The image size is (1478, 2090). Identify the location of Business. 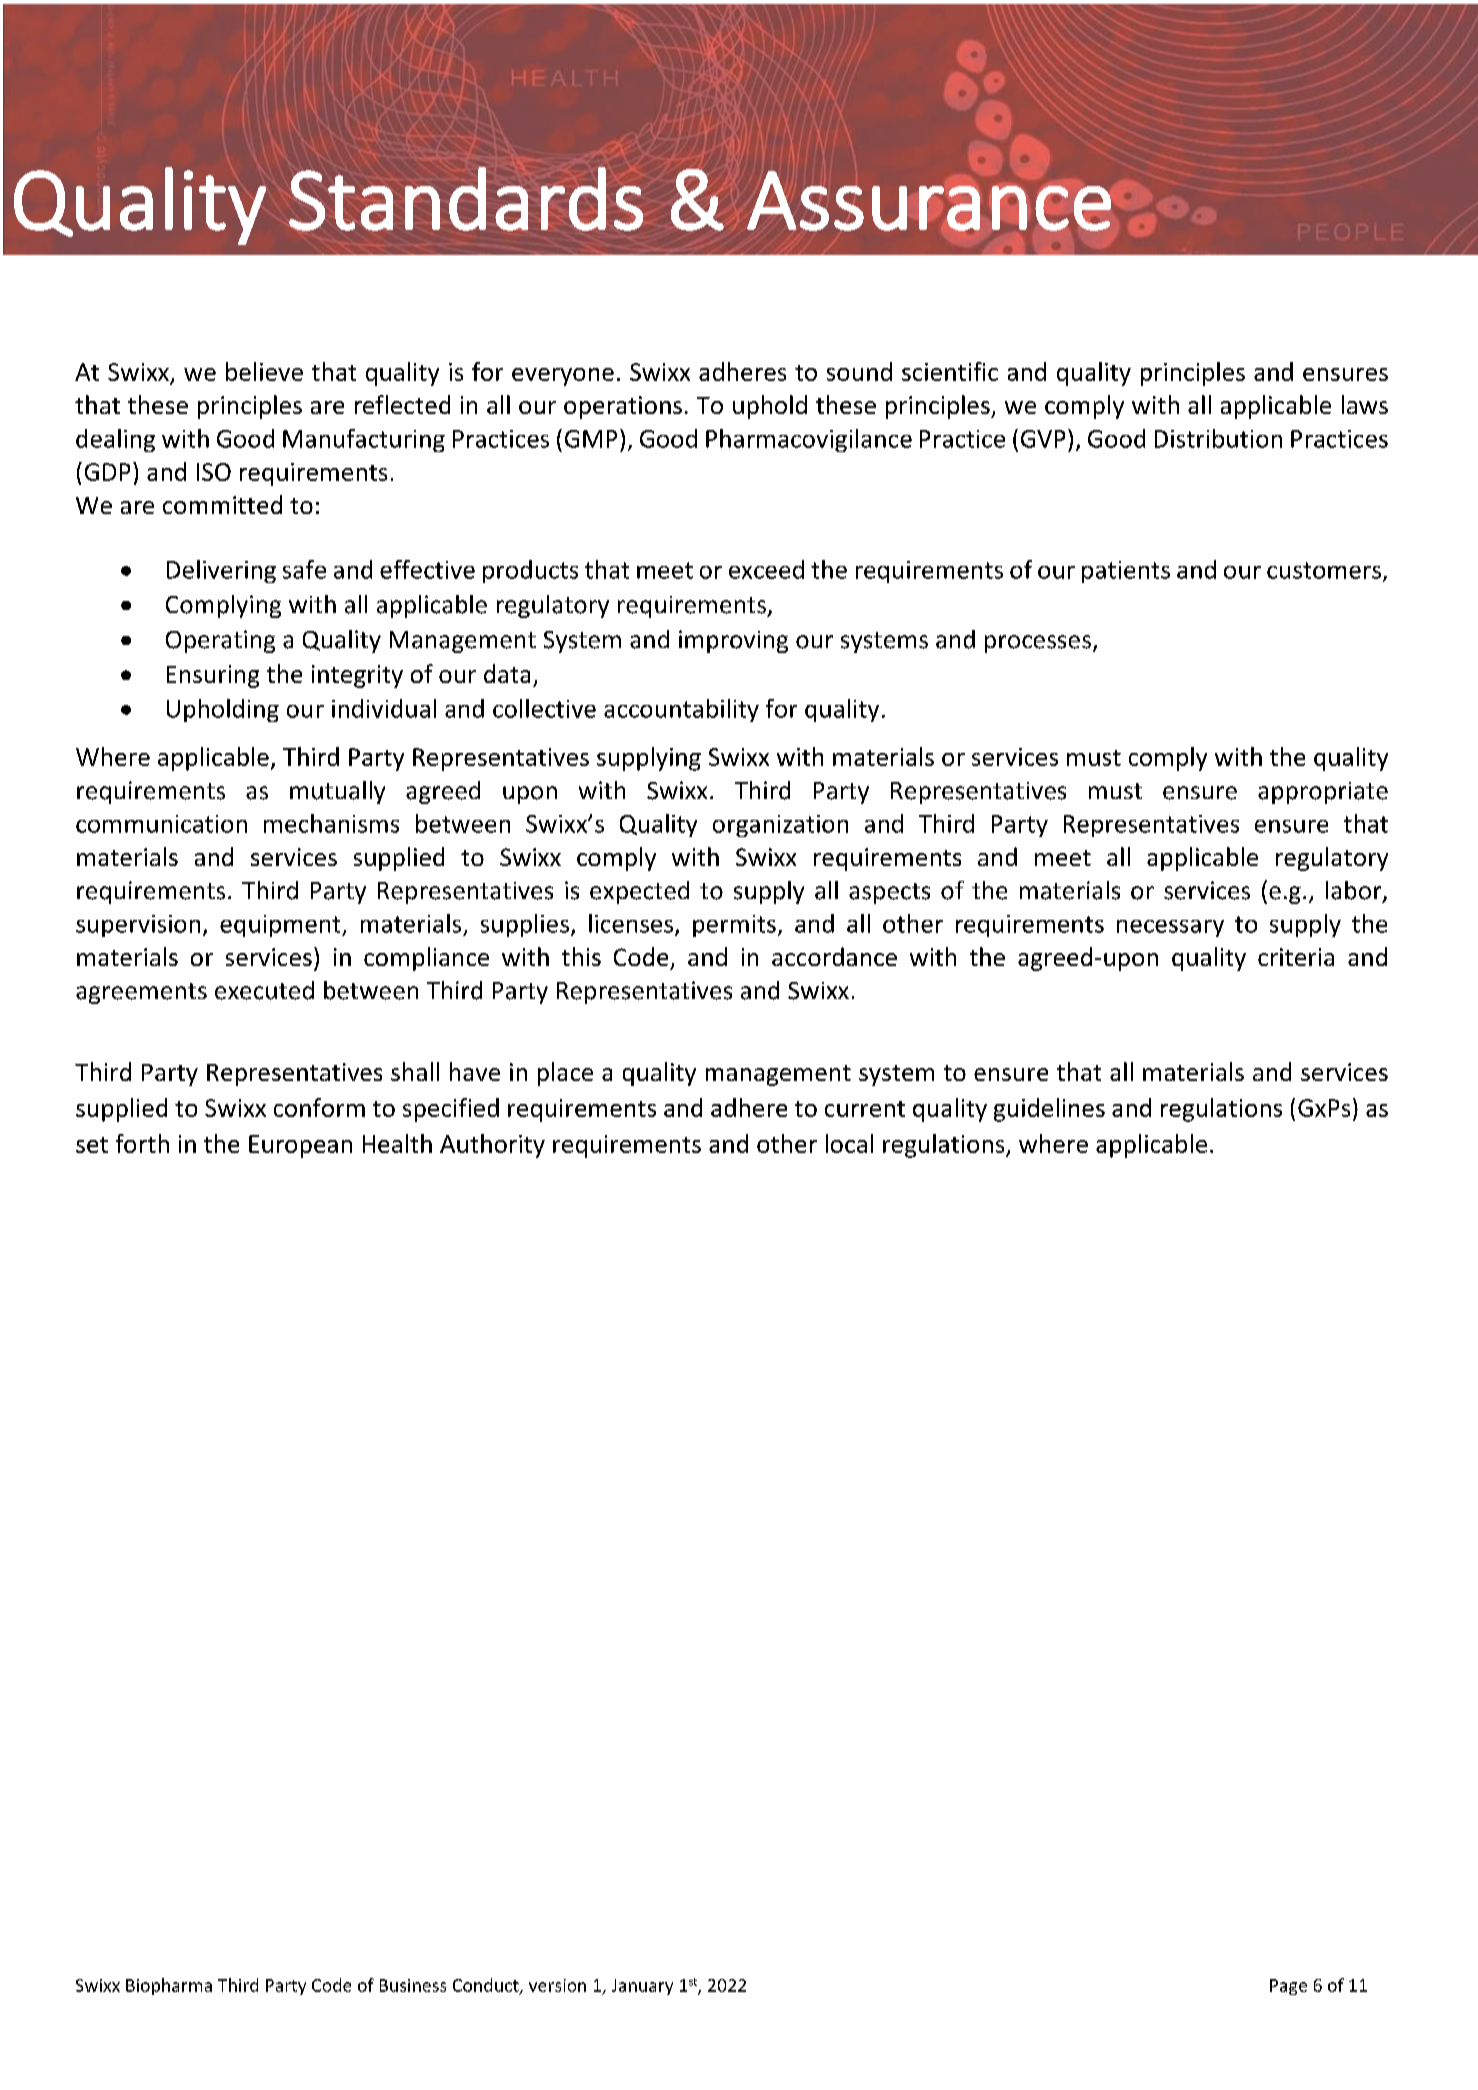
(413, 1985).
